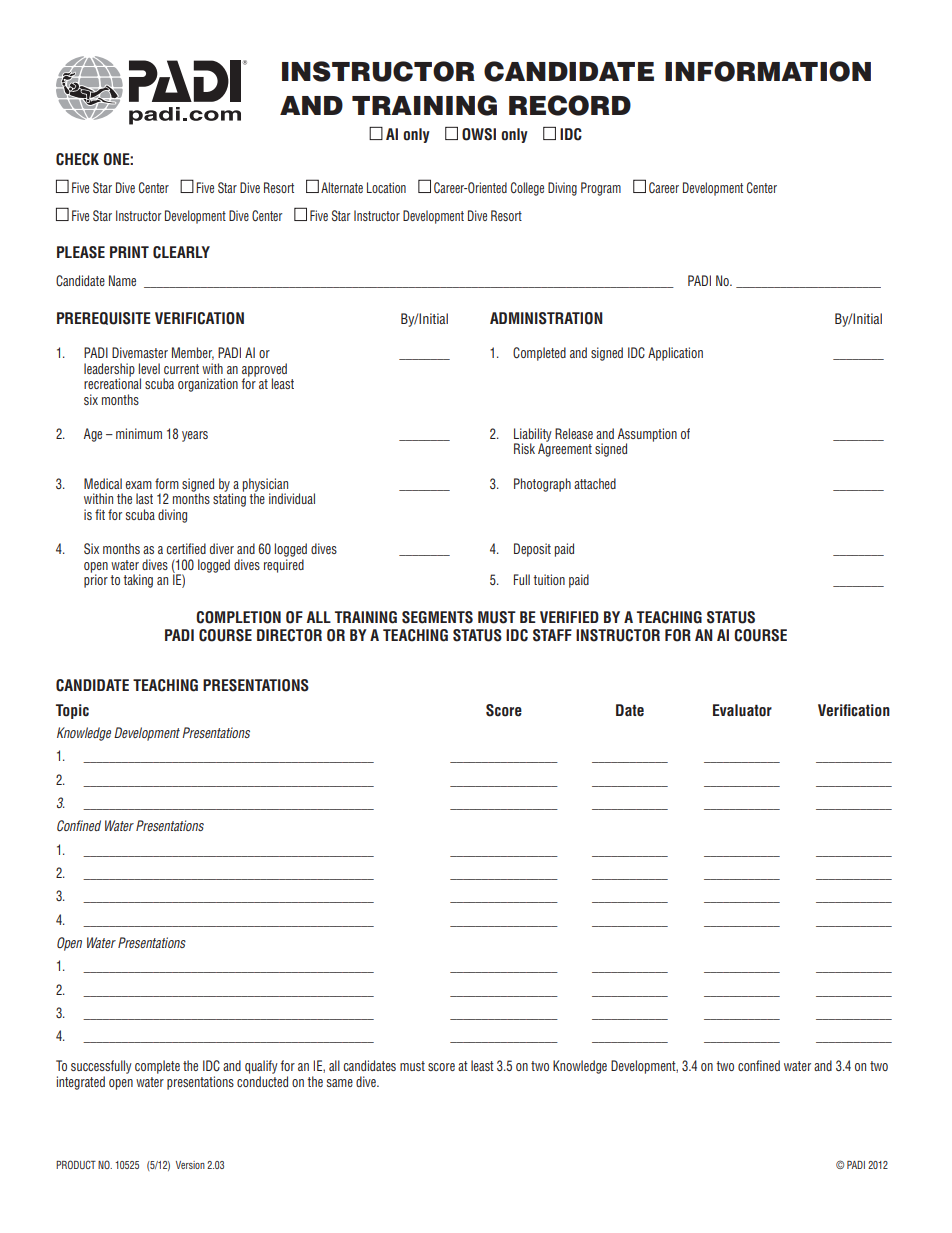  I want to click on Version, so click(190, 1165).
